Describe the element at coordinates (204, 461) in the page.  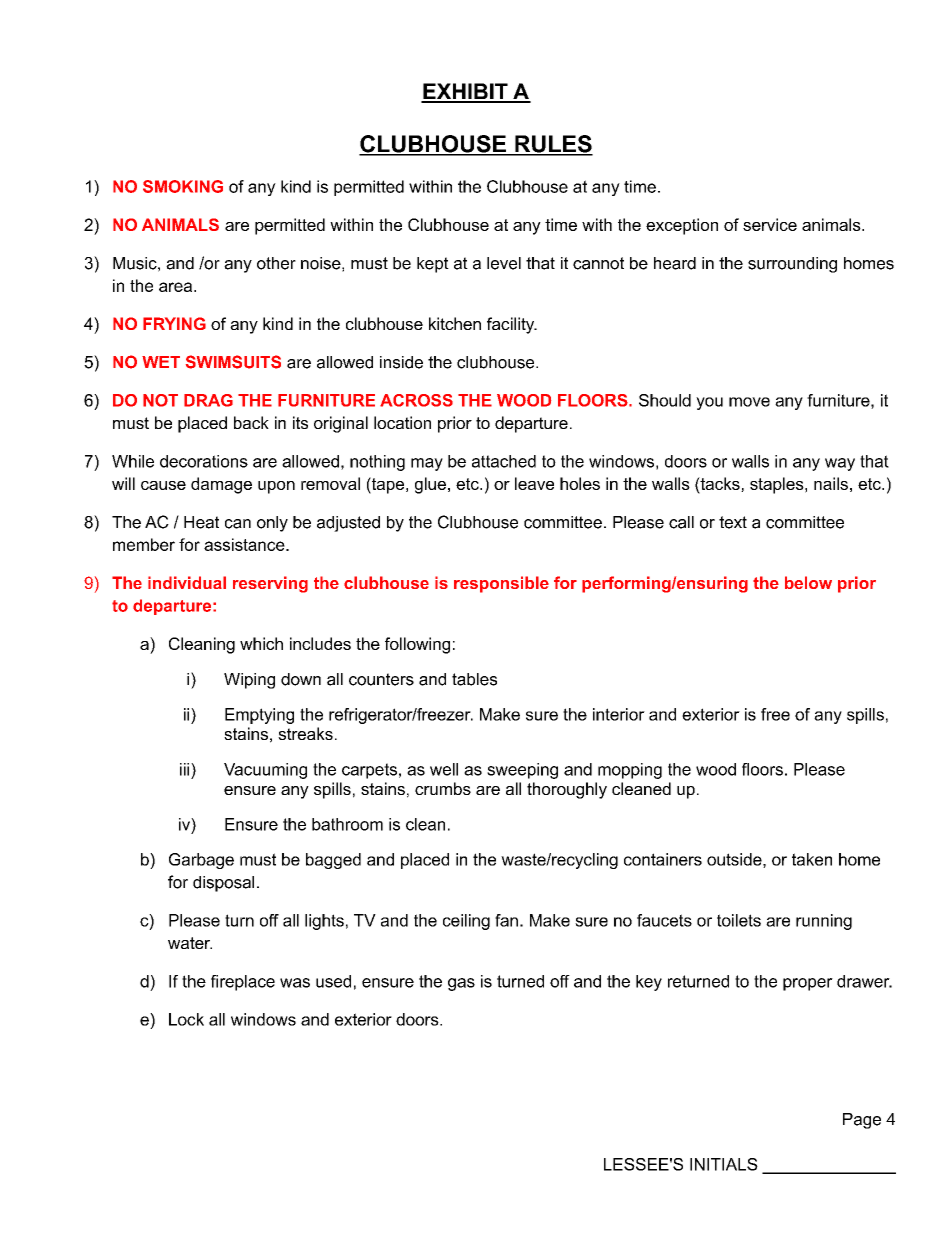
I see `decorations` at that location.
